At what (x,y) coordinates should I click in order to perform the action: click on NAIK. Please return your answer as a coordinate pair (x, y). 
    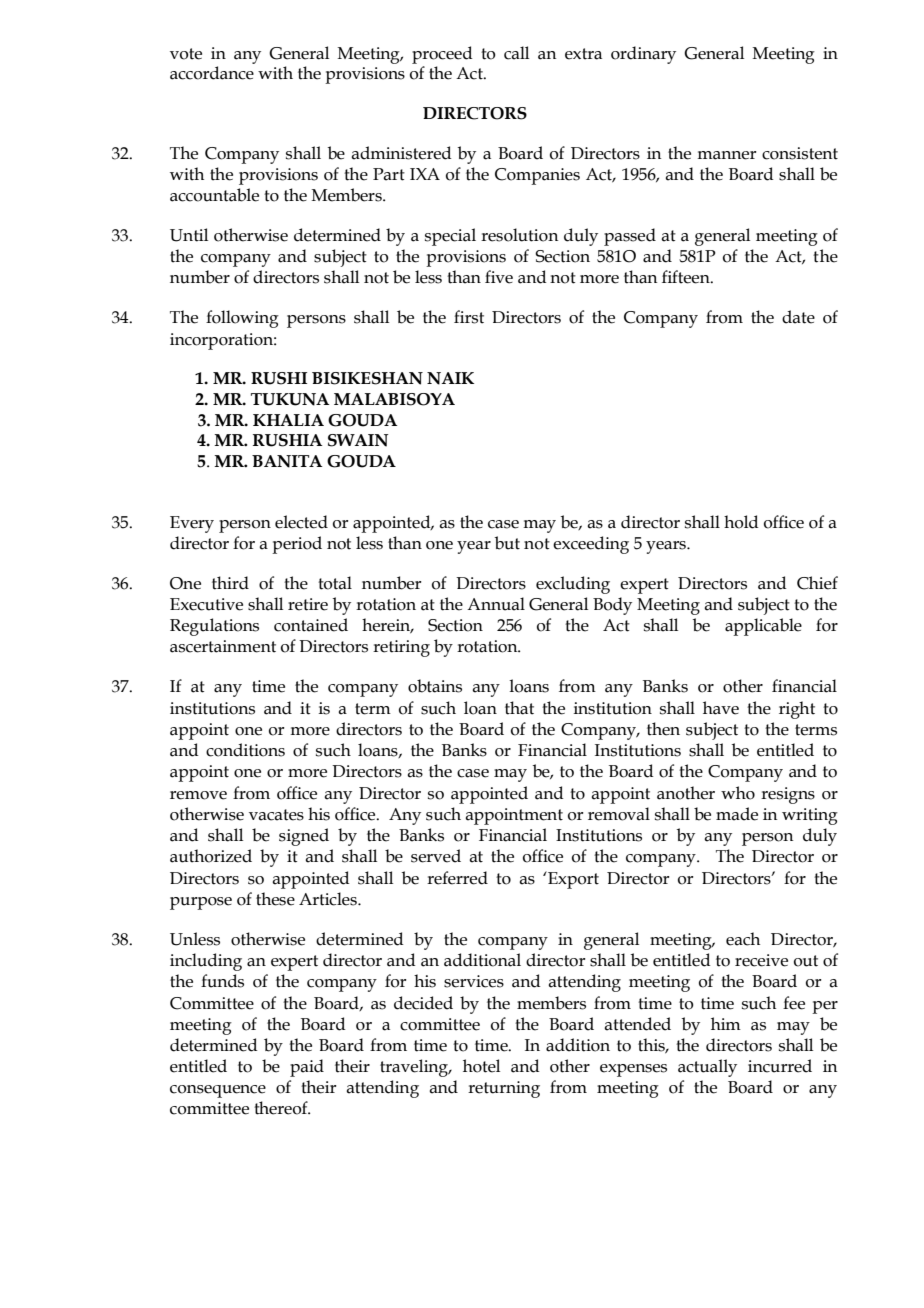
    Looking at the image, I should click on (450, 378).
